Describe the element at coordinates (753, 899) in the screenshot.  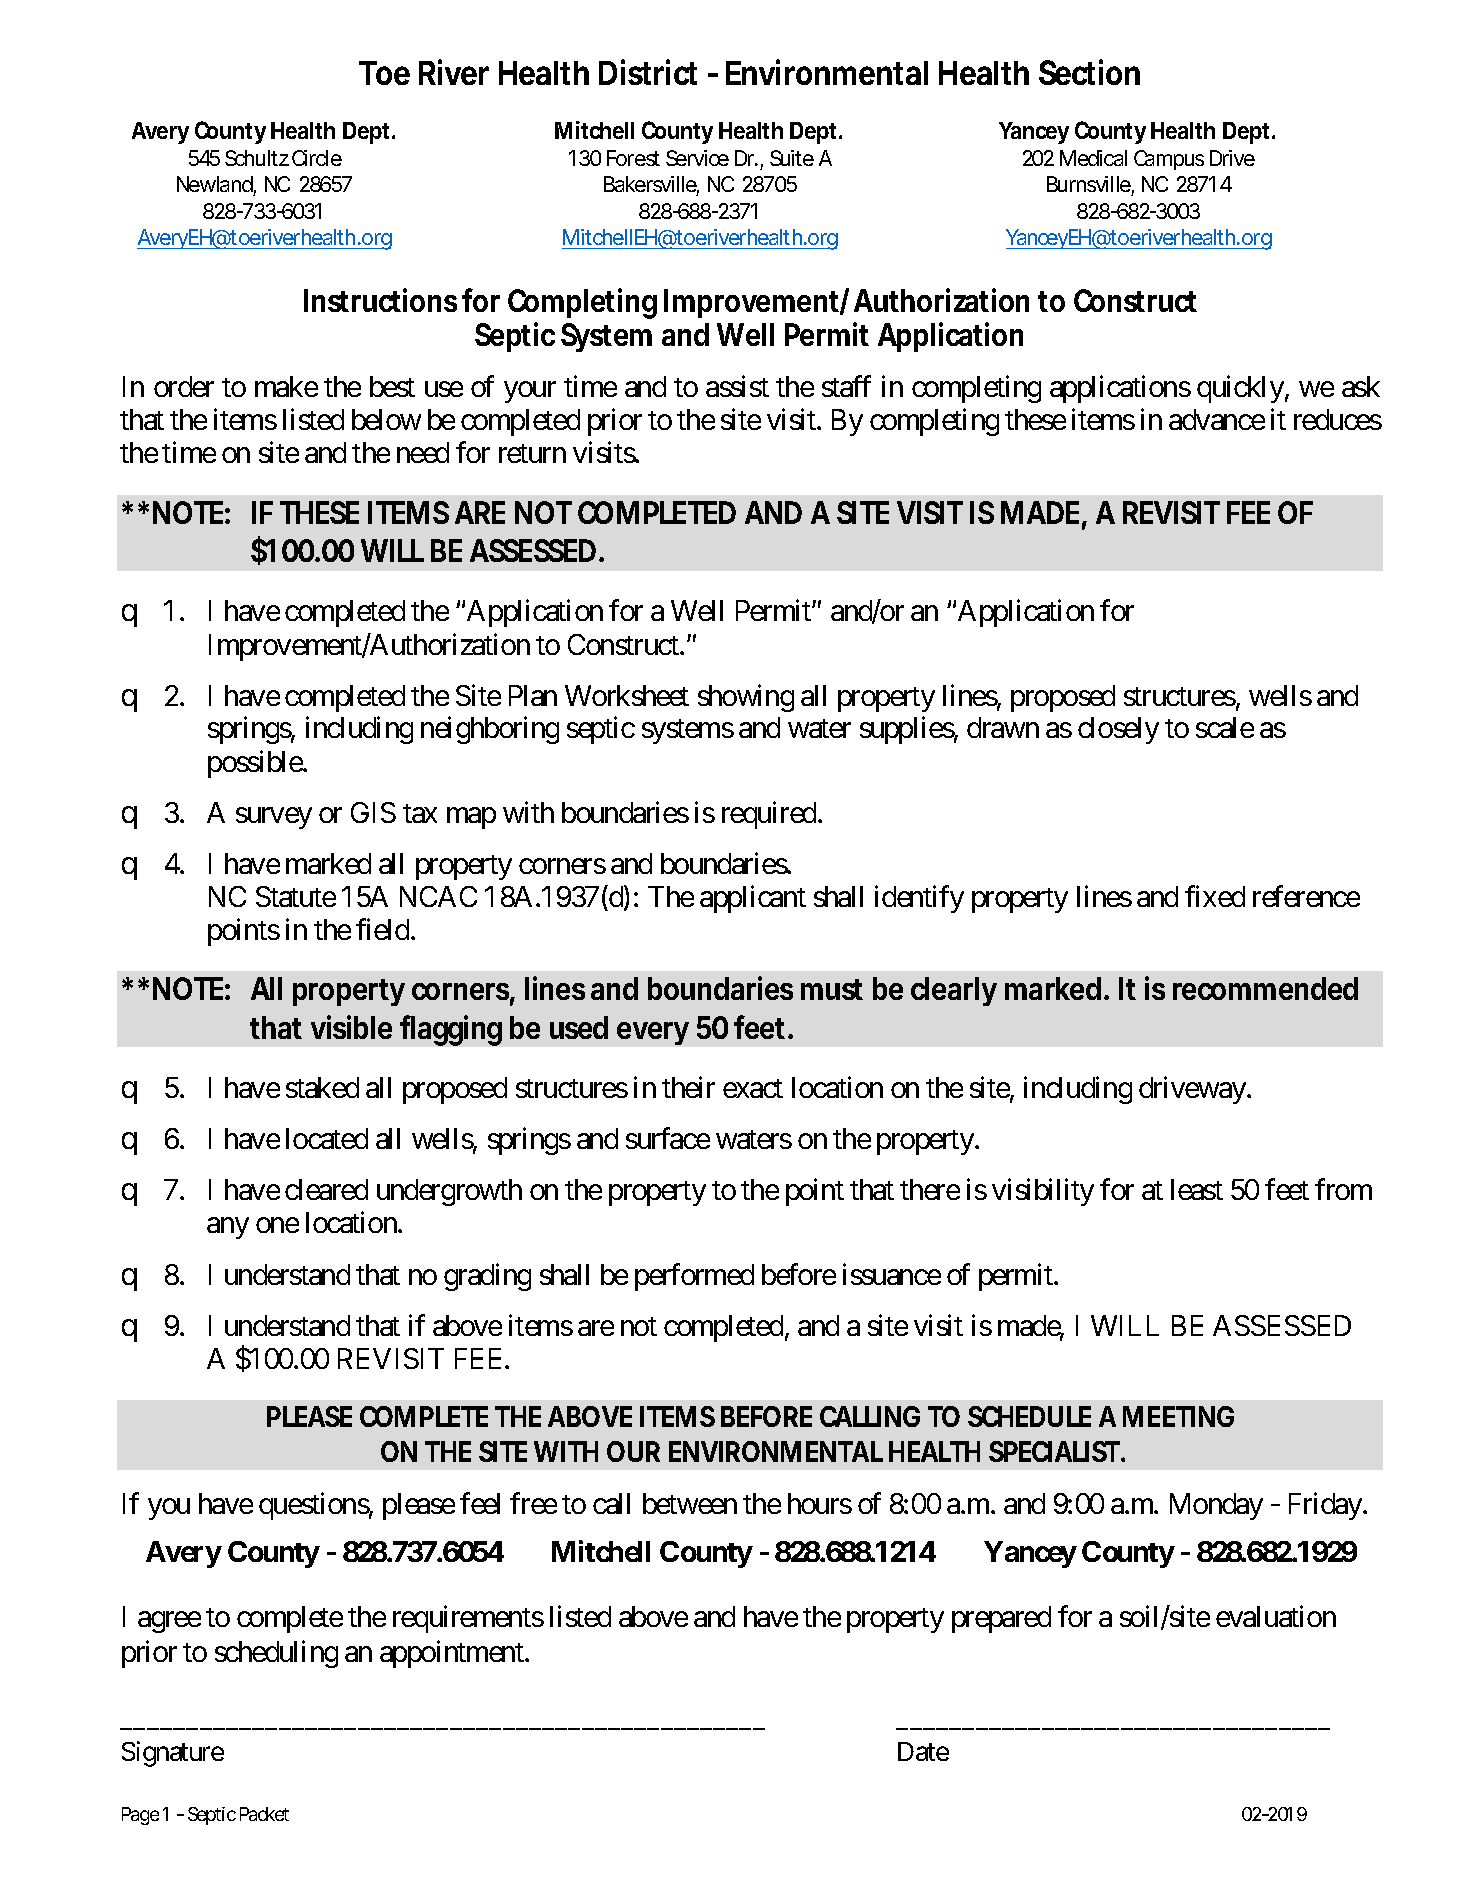
I see `applicant` at that location.
